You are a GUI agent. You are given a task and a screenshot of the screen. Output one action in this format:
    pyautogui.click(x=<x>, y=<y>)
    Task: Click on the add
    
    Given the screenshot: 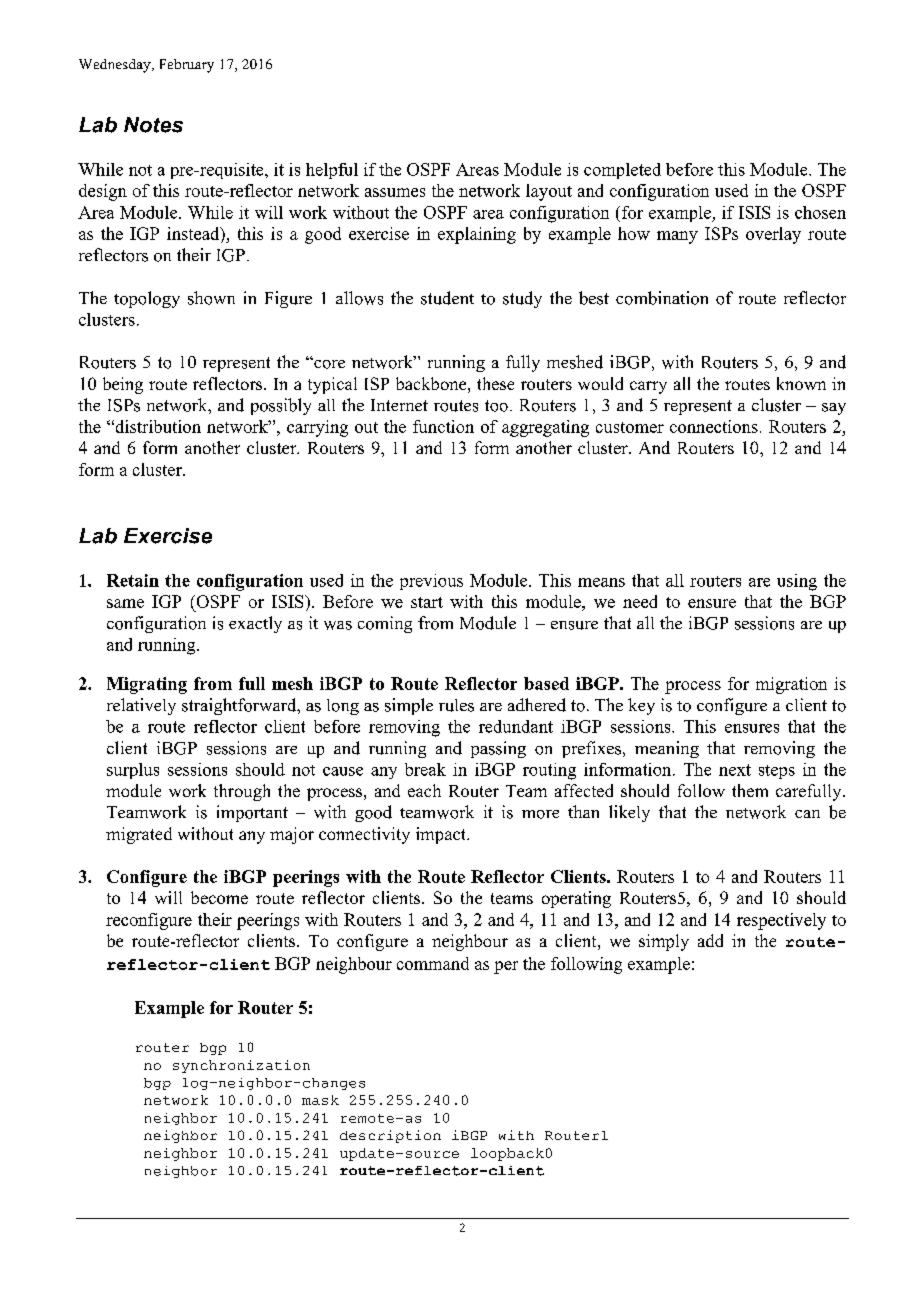 What is the action you would take?
    pyautogui.click(x=710, y=940)
